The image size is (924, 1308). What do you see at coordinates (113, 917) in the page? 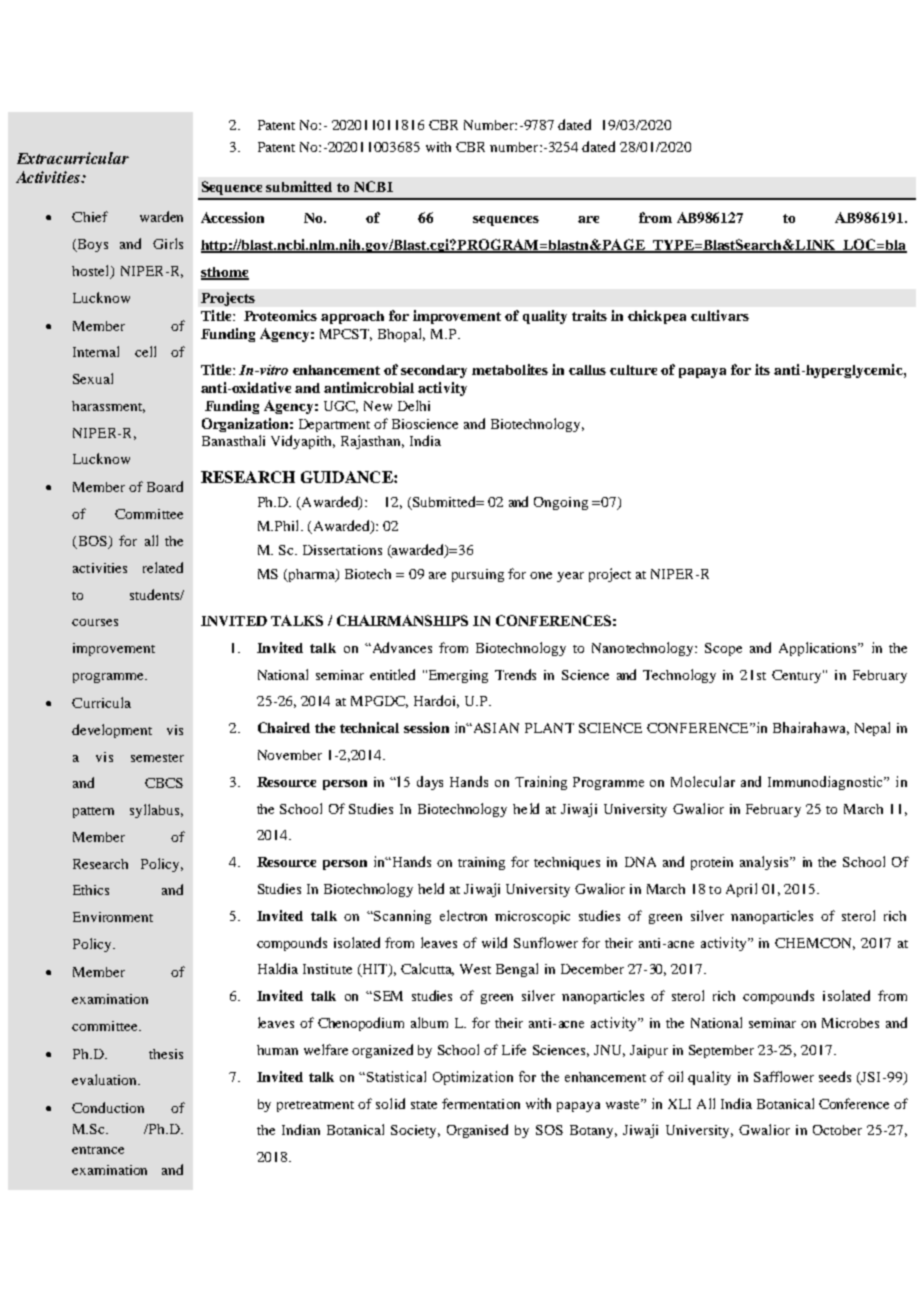
I see `Environment` at bounding box center [113, 917].
